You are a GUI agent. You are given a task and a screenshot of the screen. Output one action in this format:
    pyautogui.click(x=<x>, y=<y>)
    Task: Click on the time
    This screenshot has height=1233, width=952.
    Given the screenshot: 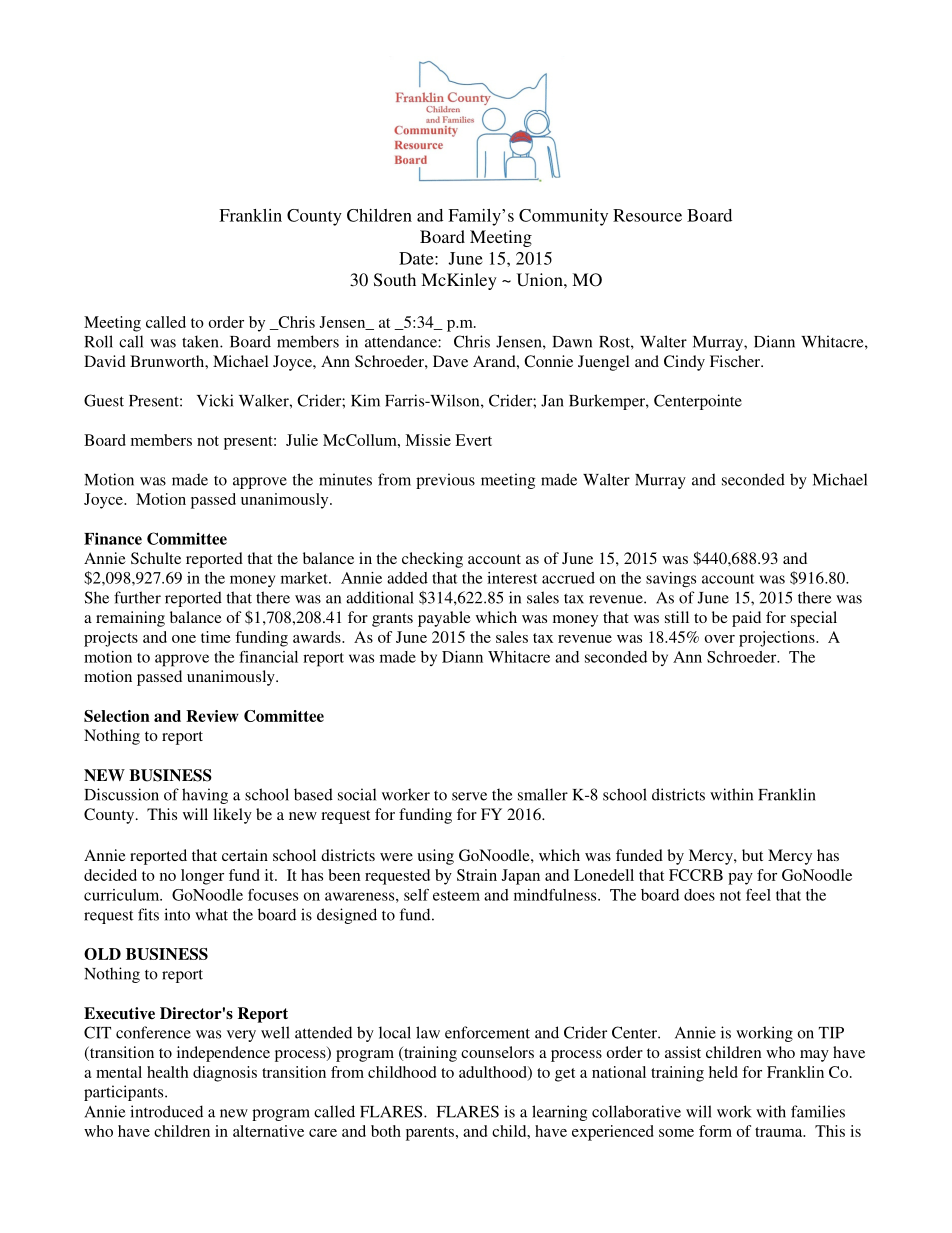 What is the action you would take?
    pyautogui.click(x=216, y=637)
